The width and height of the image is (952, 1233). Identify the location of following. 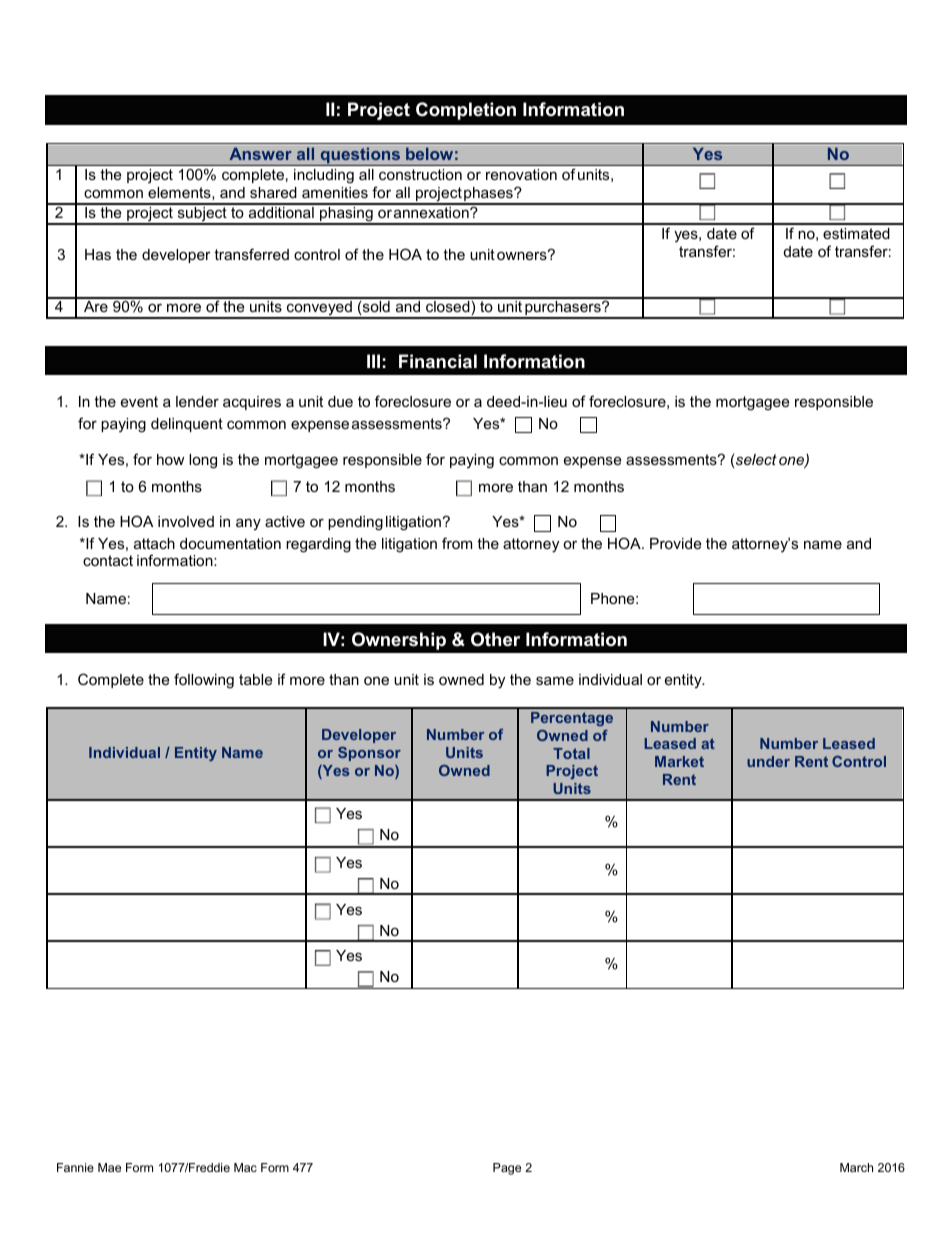
(204, 681).
